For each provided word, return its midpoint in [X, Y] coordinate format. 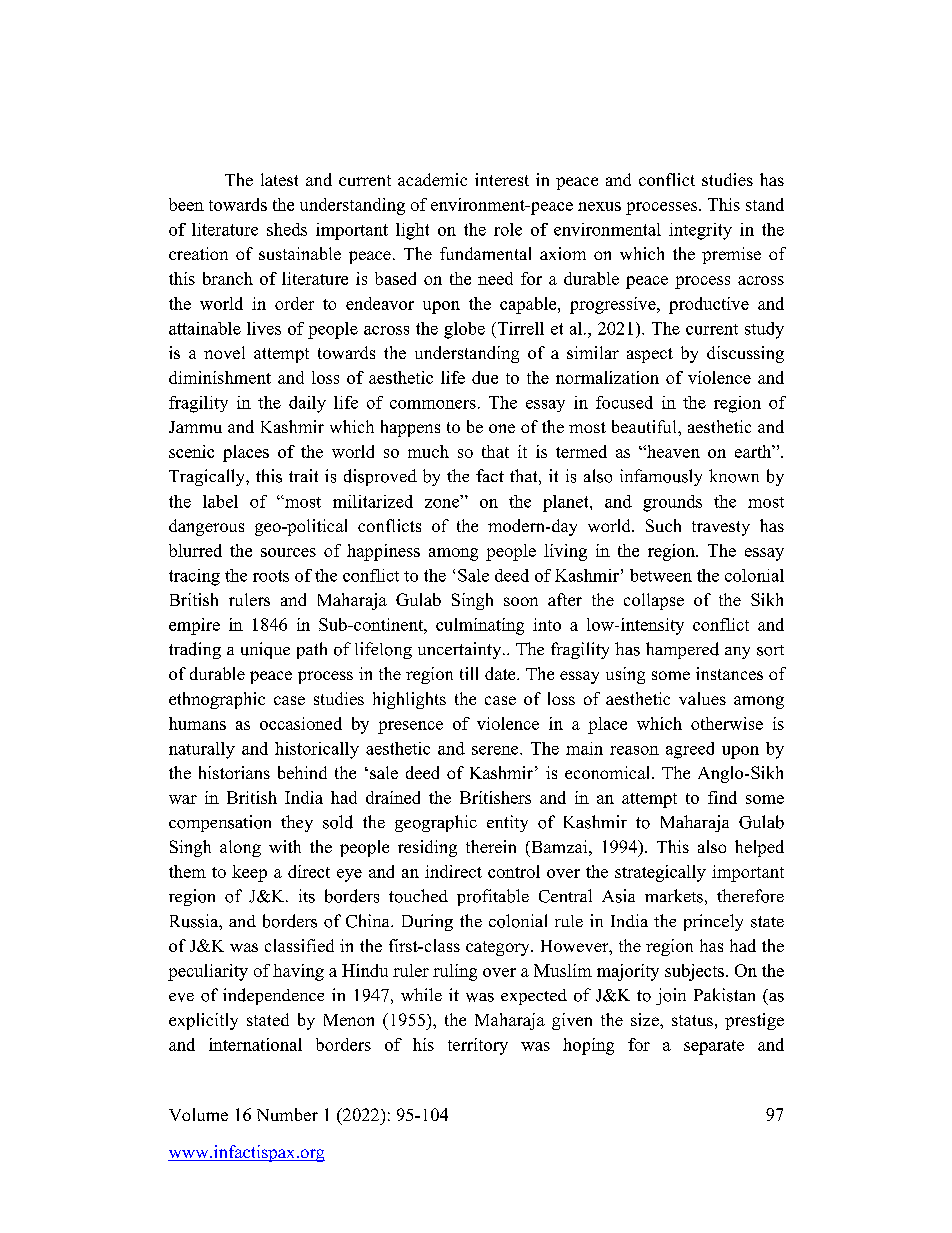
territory [478, 1046]
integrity [700, 231]
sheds [287, 229]
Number [287, 1114]
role [508, 229]
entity [507, 823]
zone [443, 502]
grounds [672, 503]
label [220, 501]
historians [234, 772]
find [722, 797]
